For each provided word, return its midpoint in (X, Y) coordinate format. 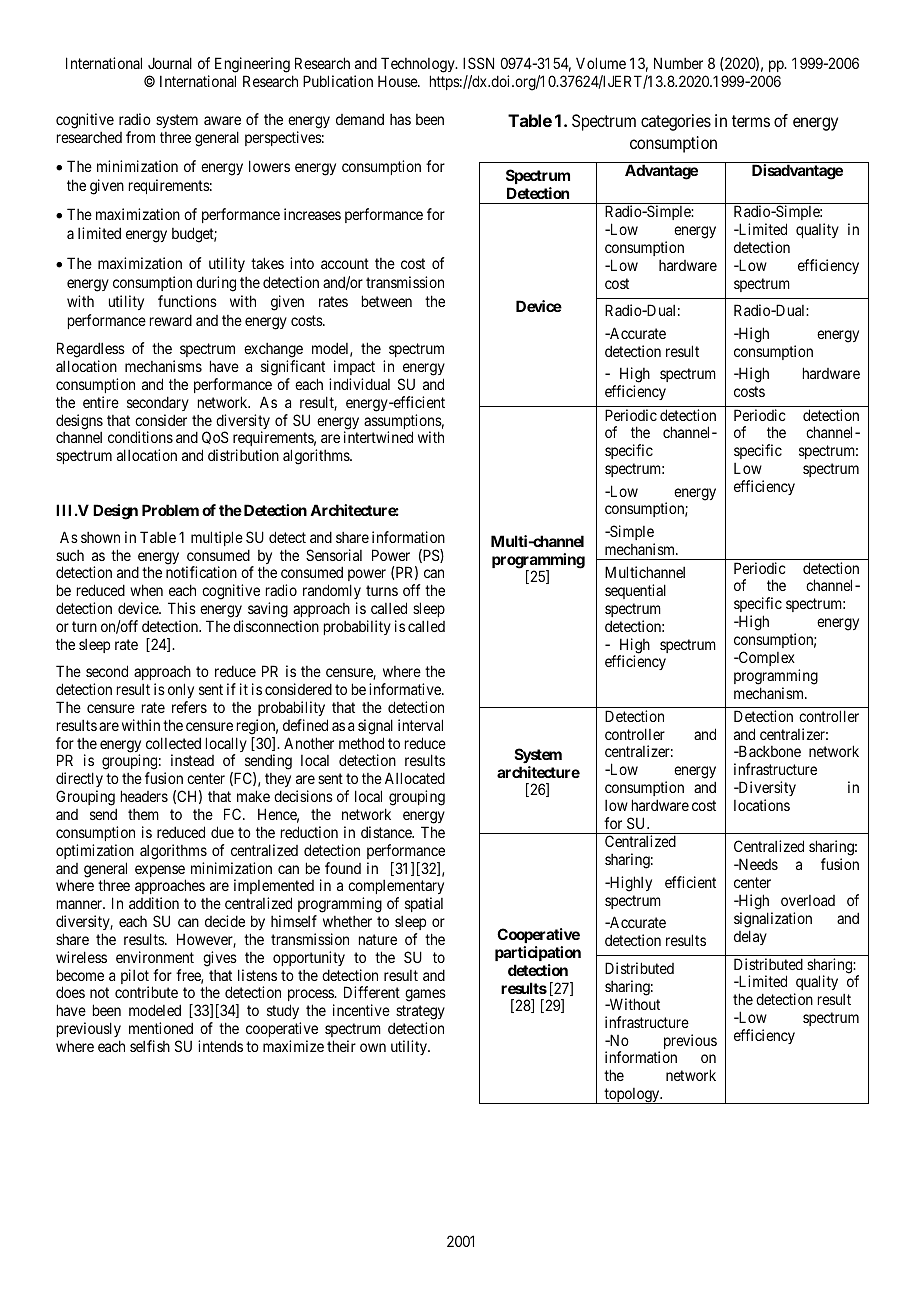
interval (420, 725)
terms (751, 121)
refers (189, 707)
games (425, 995)
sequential (635, 591)
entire (101, 402)
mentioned (161, 1028)
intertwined (378, 437)
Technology (419, 66)
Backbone (768, 751)
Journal (170, 63)
